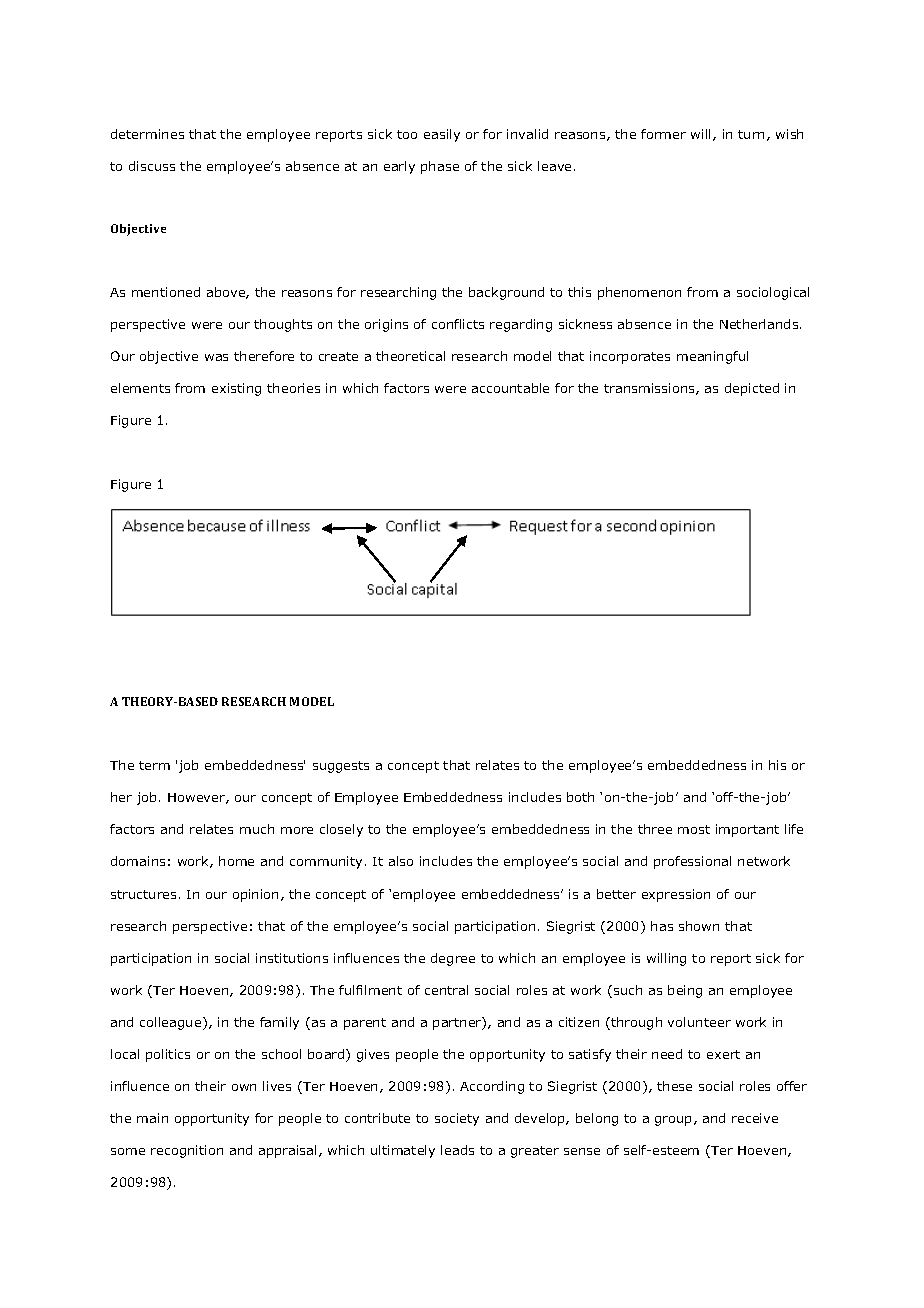 The image size is (924, 1308). I want to click on suggests, so click(341, 767).
